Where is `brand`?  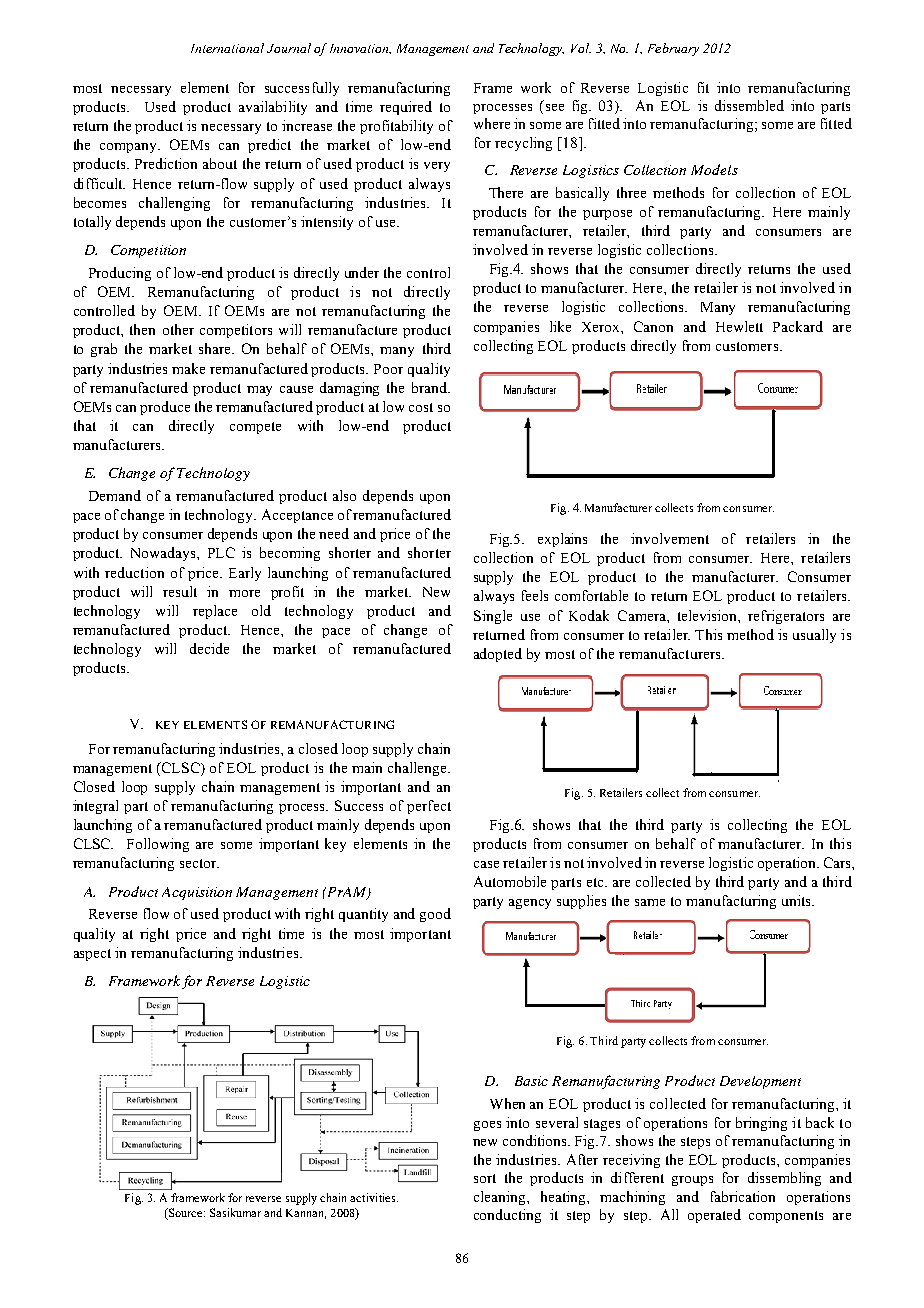
brand is located at coordinates (431, 387).
